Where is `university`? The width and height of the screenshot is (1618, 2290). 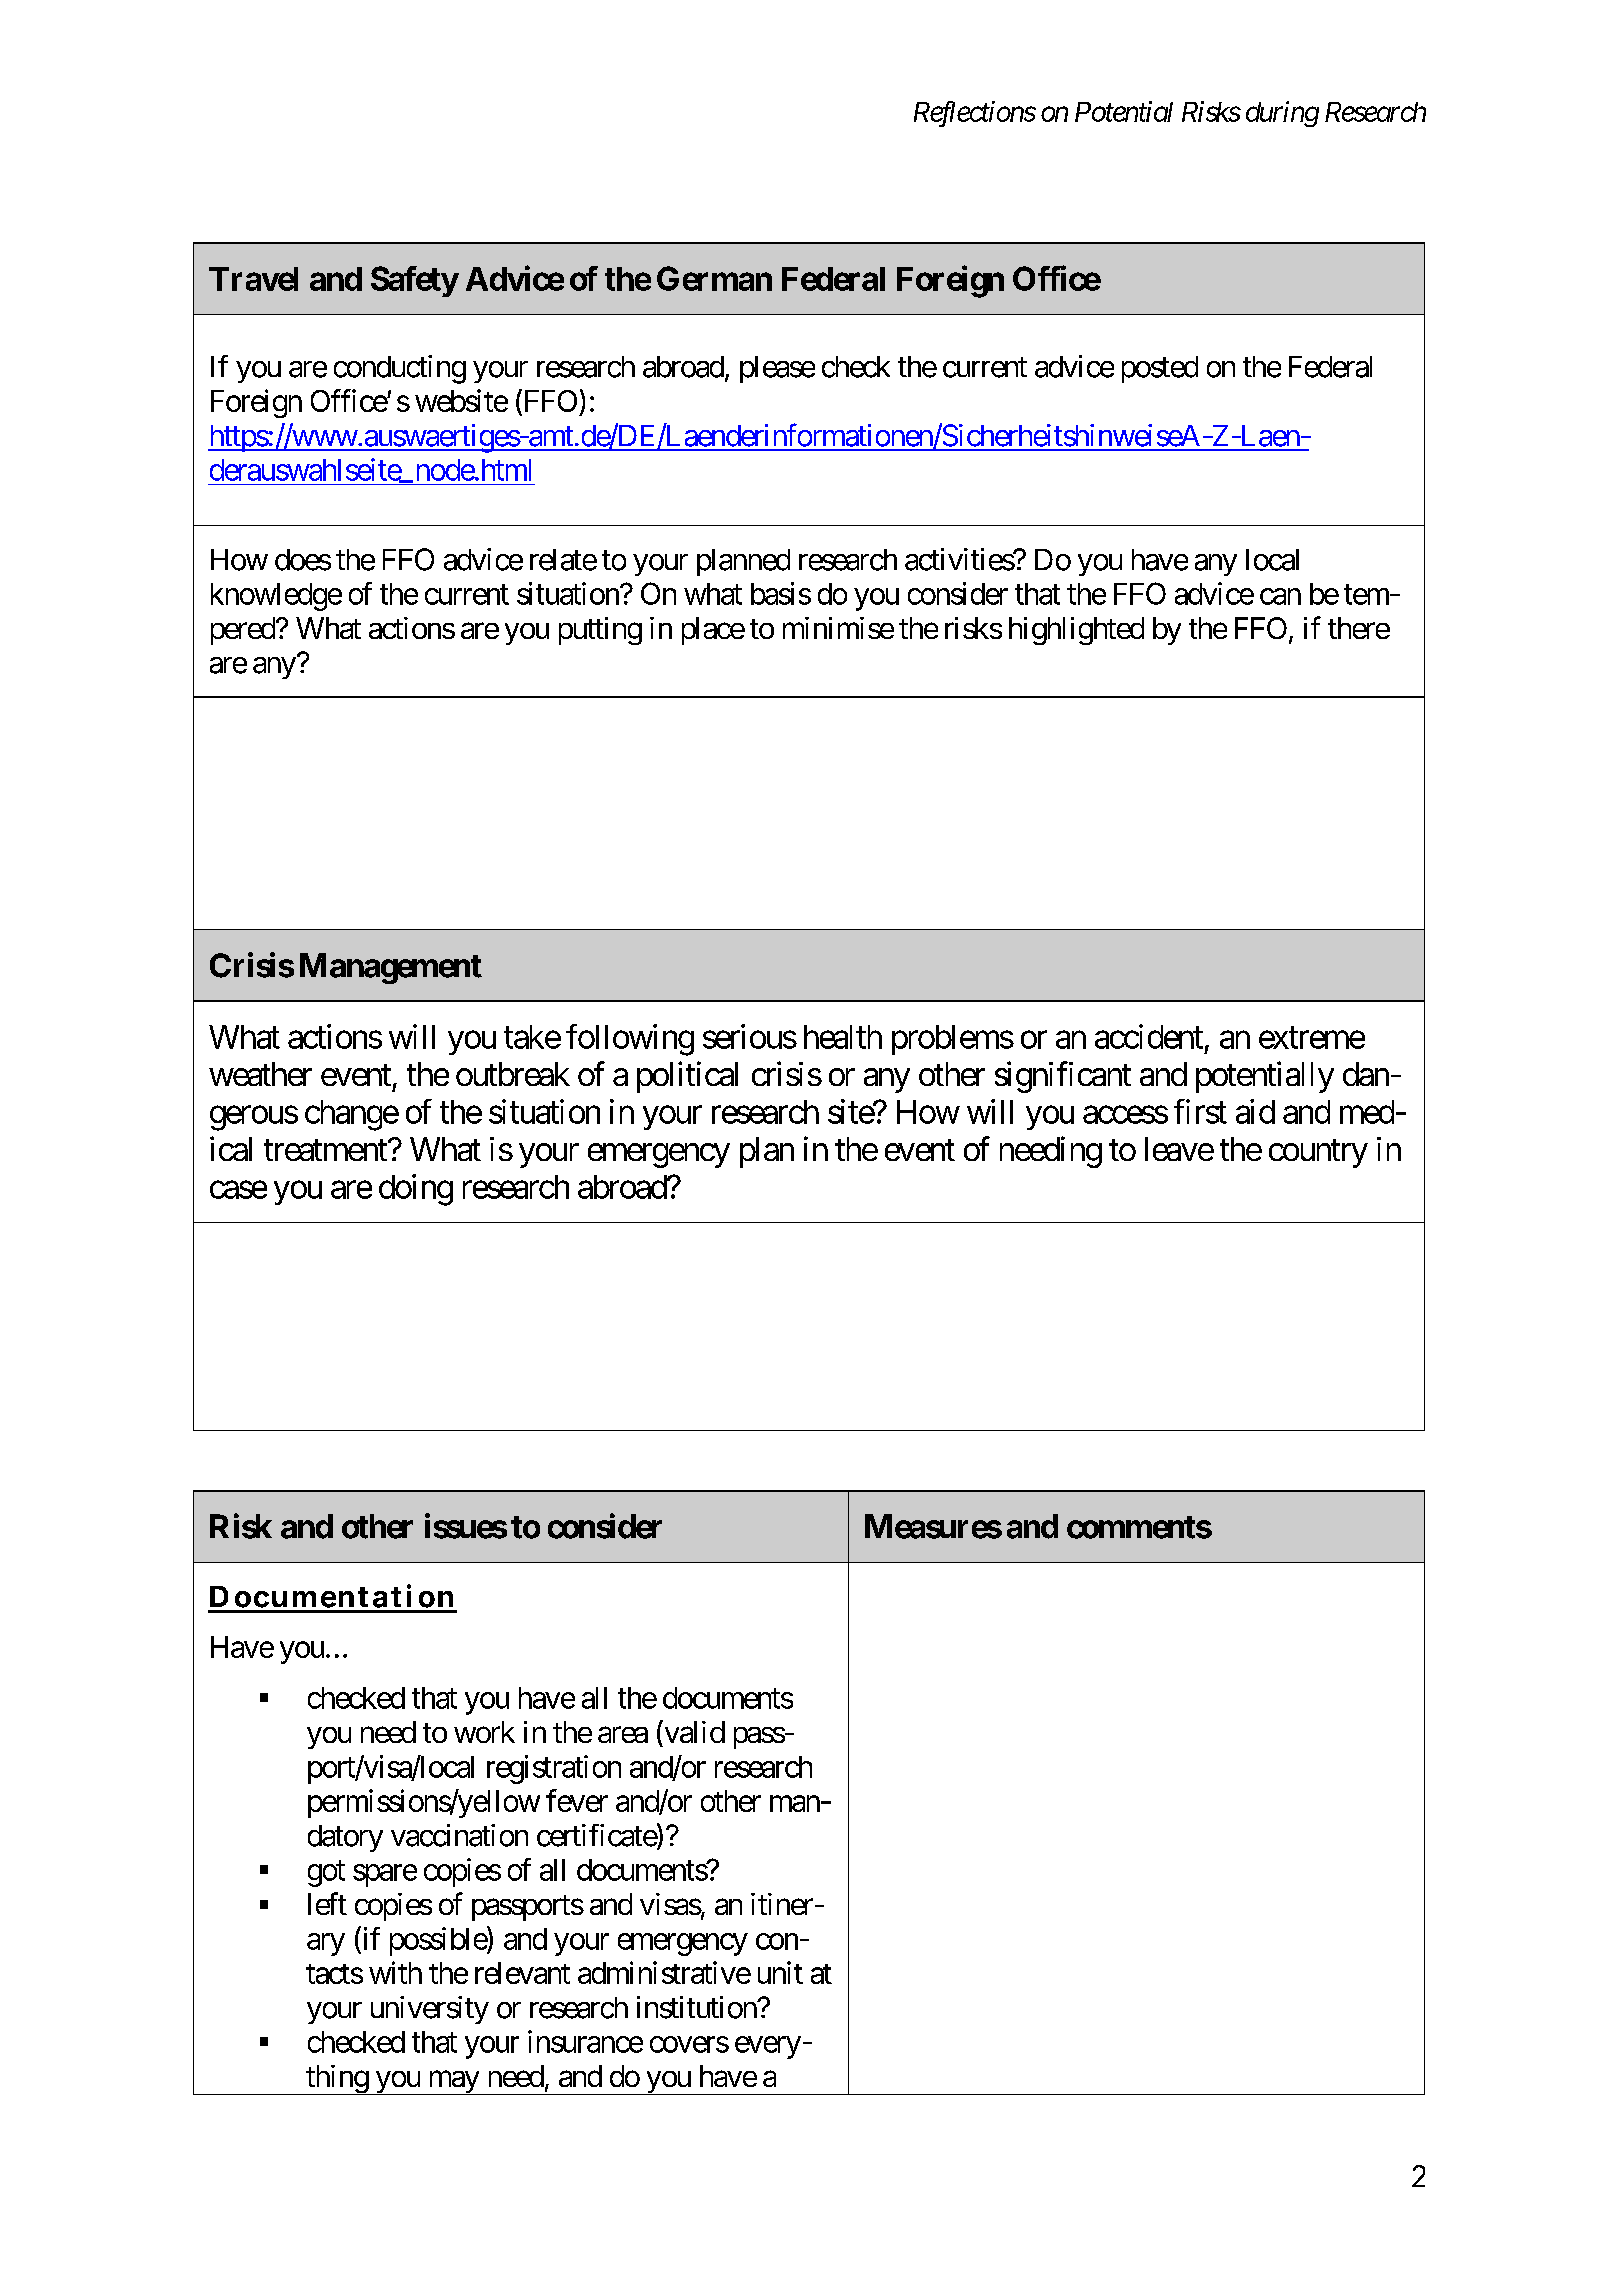
university is located at coordinates (430, 2010).
